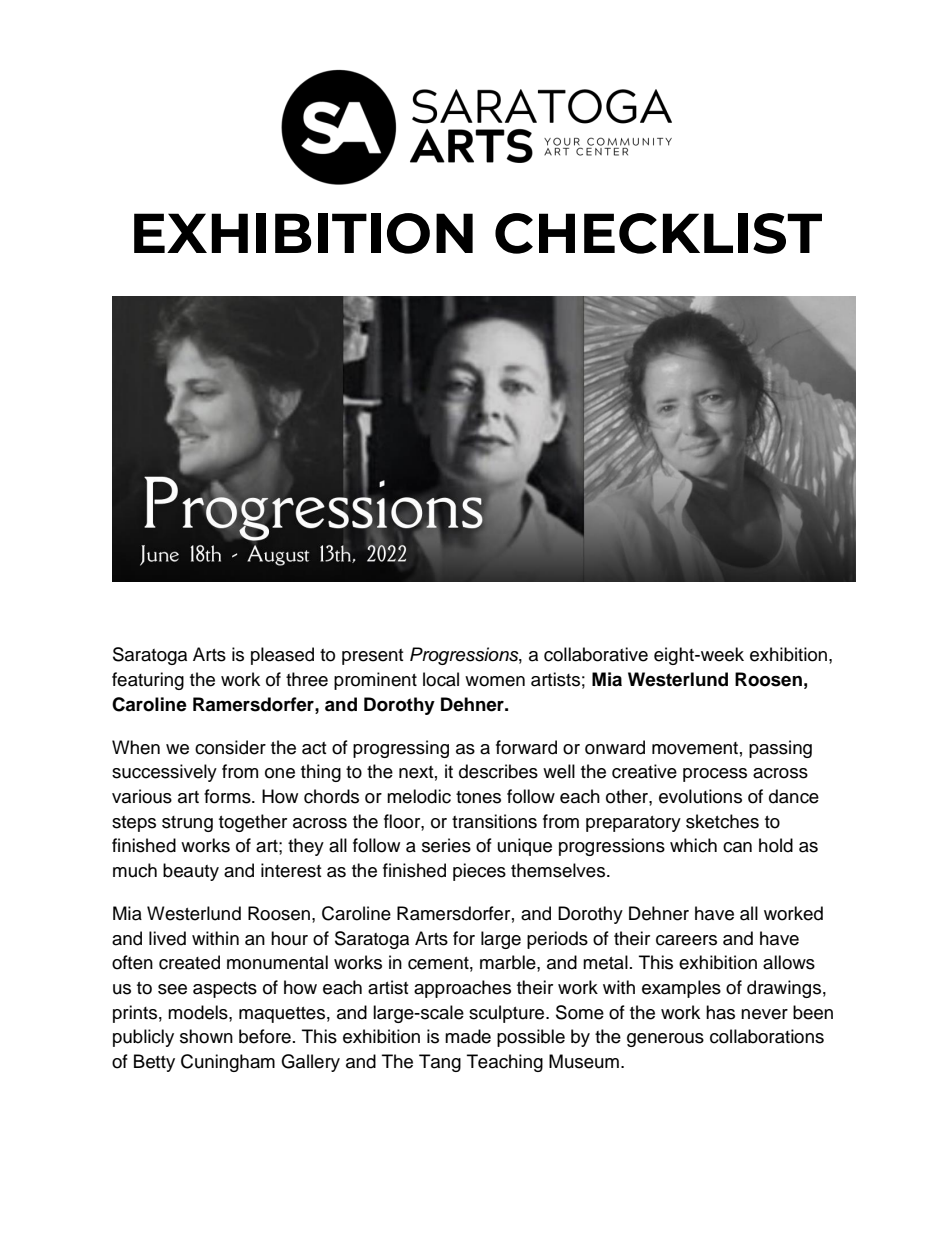 This screenshot has height=1233, width=952. I want to click on local, so click(441, 679).
